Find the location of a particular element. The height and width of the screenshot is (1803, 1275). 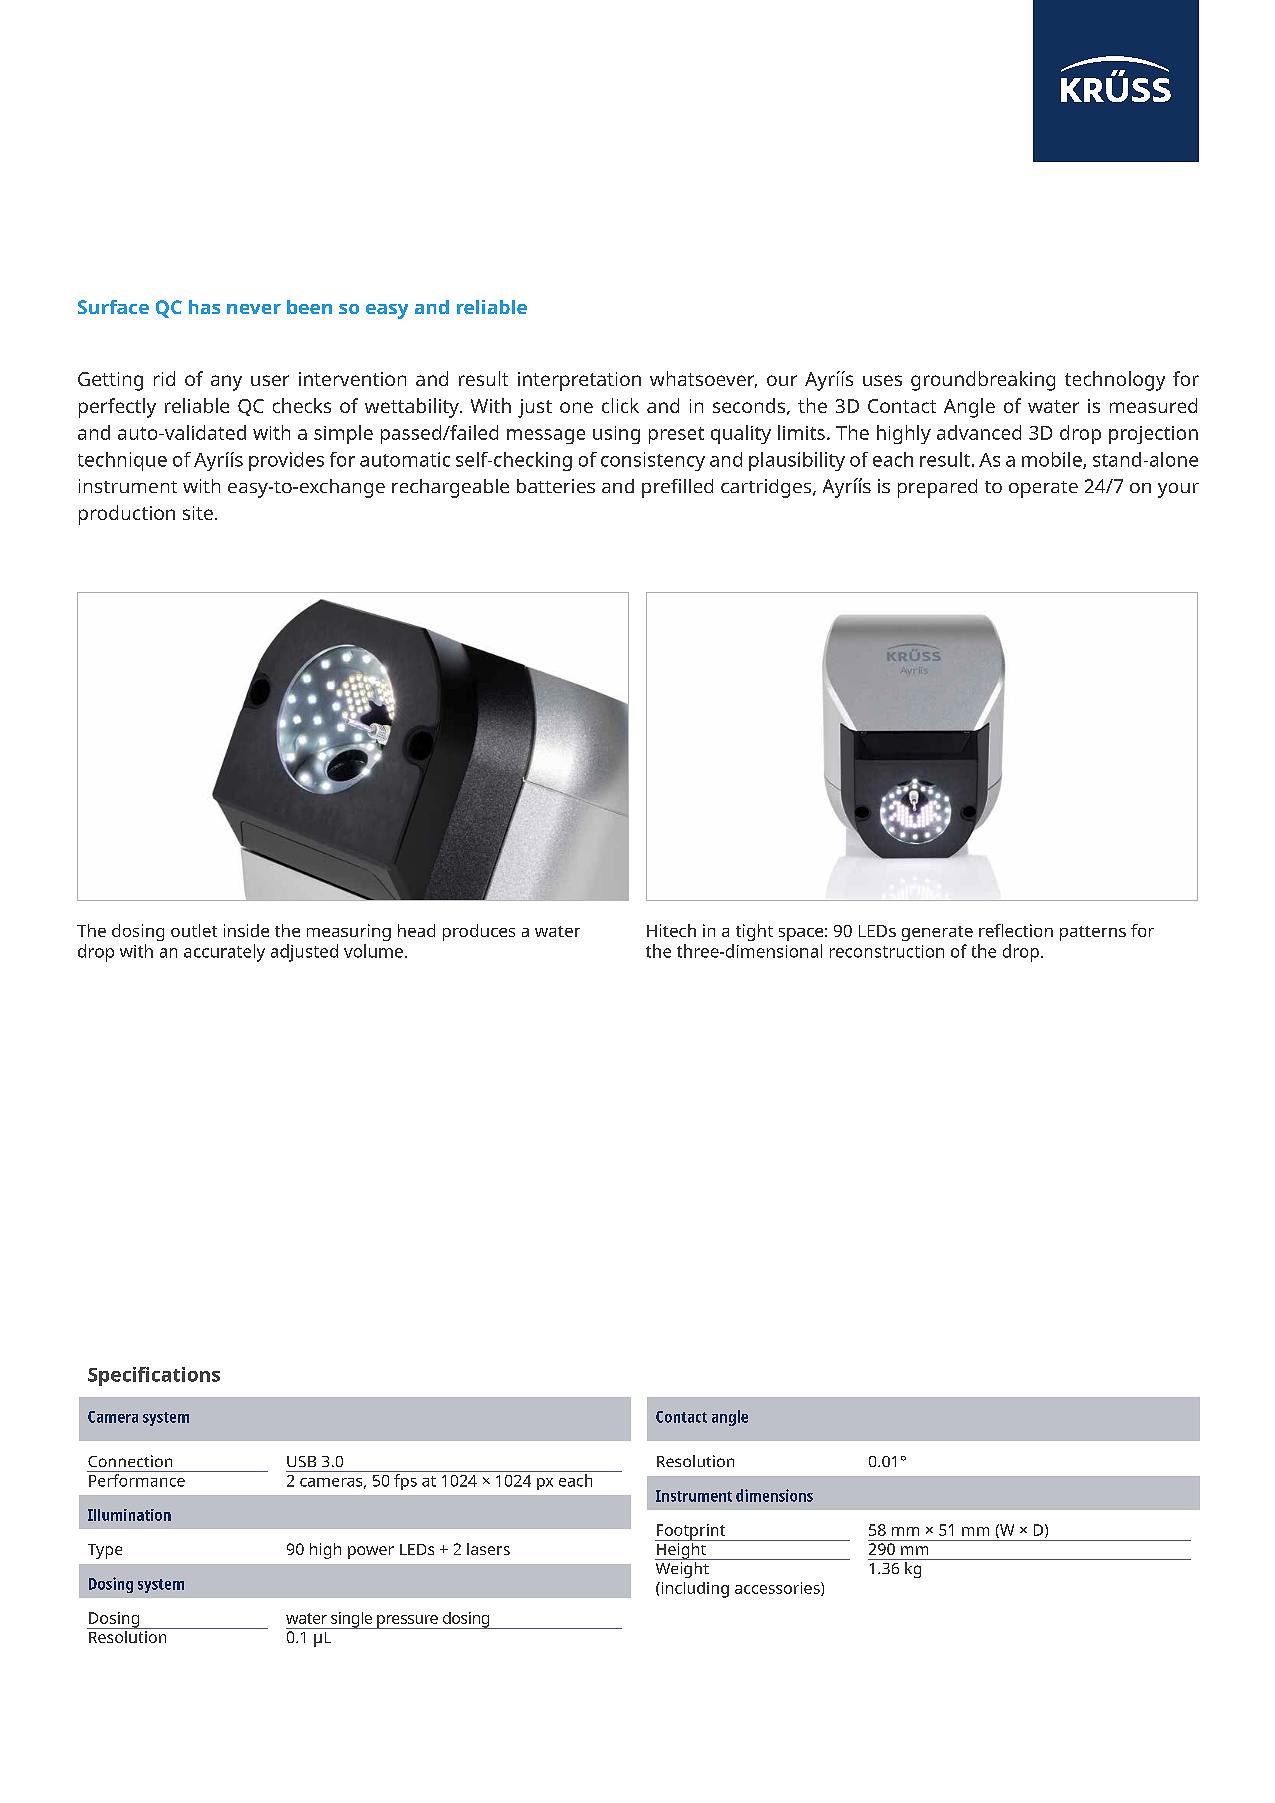

any is located at coordinates (226, 383).
